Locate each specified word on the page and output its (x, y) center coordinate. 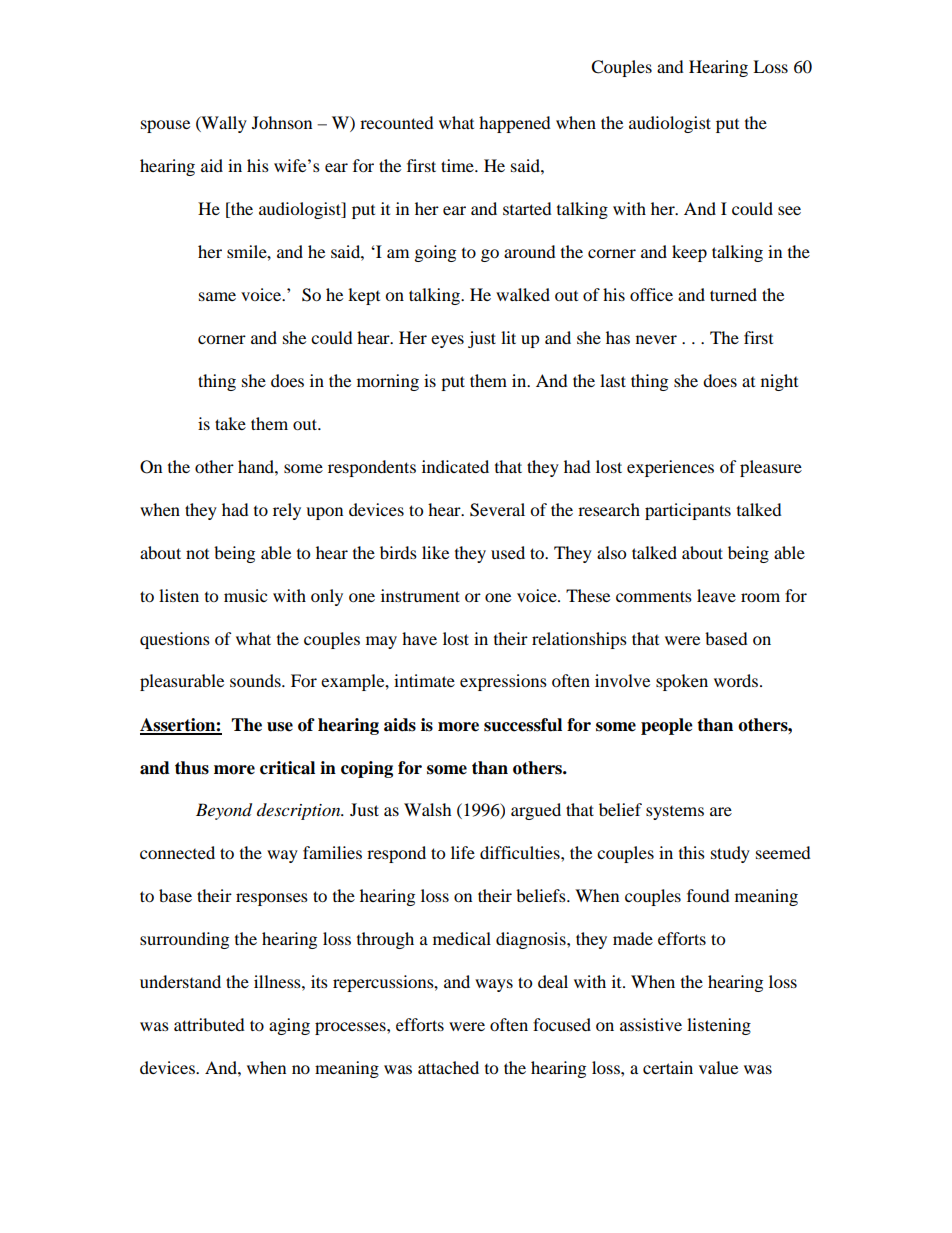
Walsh (428, 809)
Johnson (282, 122)
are (721, 811)
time (458, 165)
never (656, 339)
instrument (420, 595)
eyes (447, 341)
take (230, 423)
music (245, 595)
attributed (209, 1024)
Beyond (224, 811)
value (718, 1067)
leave (716, 595)
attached (448, 1067)
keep (689, 253)
